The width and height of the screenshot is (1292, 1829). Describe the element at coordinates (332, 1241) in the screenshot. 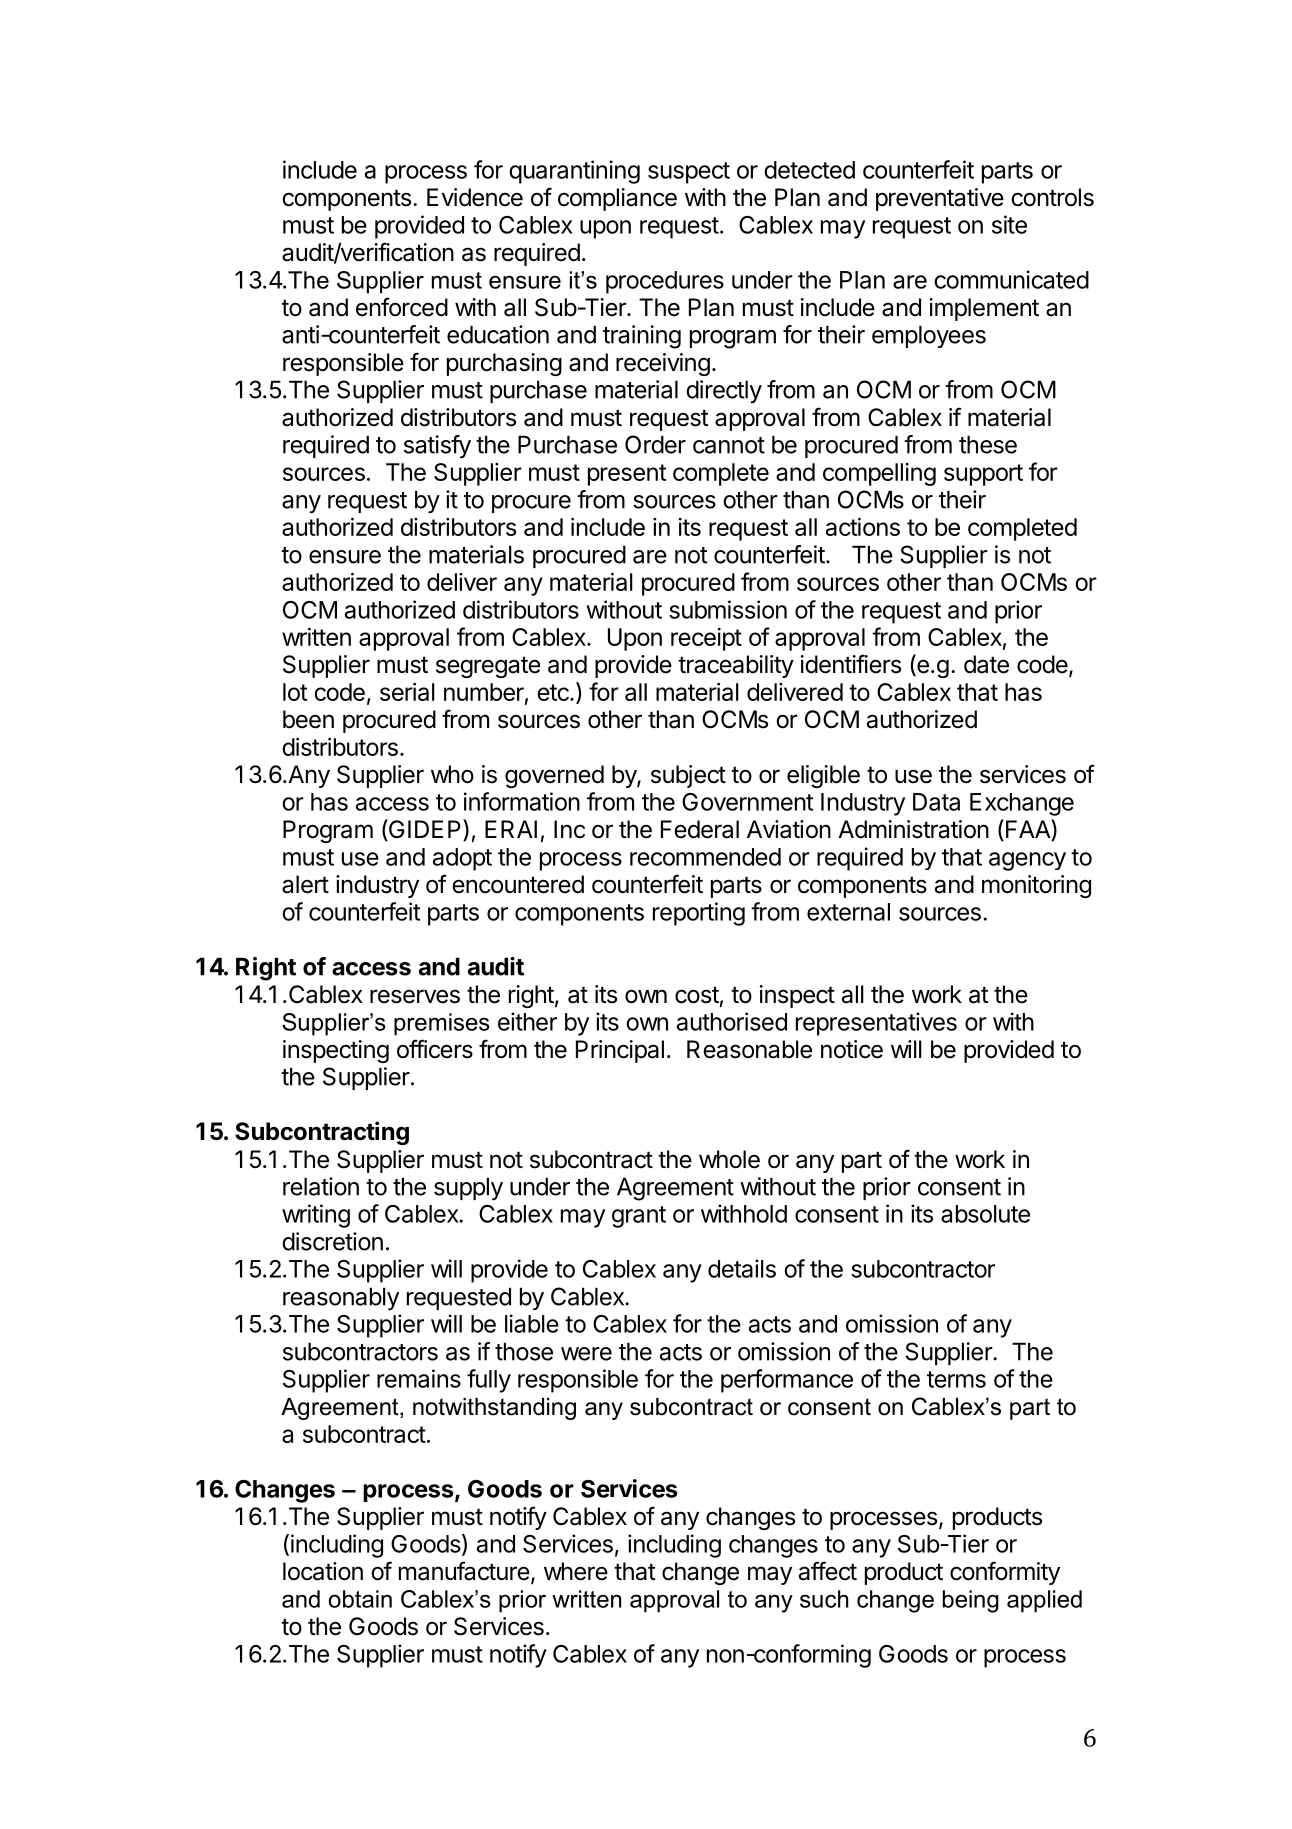

I see `discretion` at that location.
